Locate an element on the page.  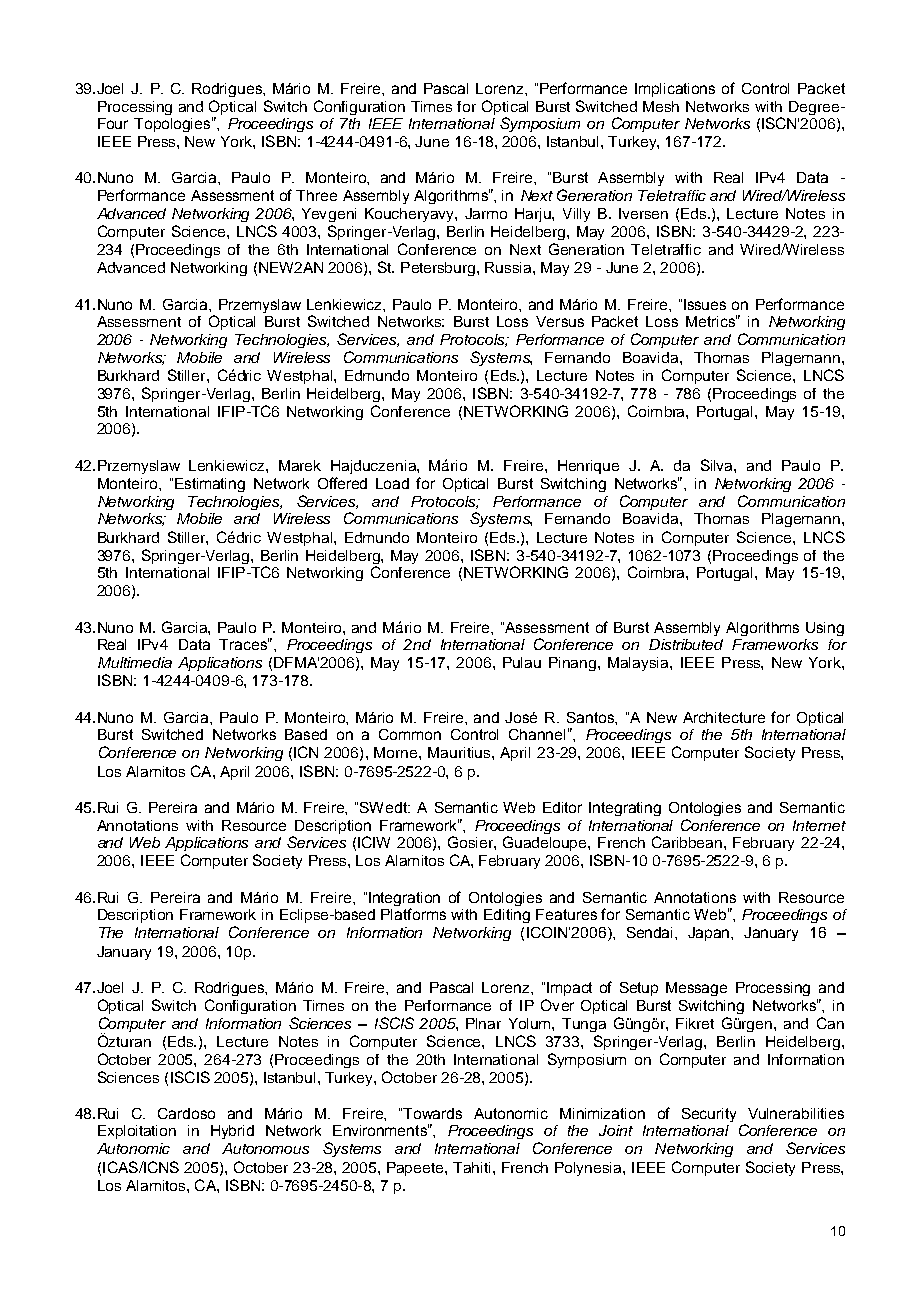
Hybrid is located at coordinates (232, 1132).
